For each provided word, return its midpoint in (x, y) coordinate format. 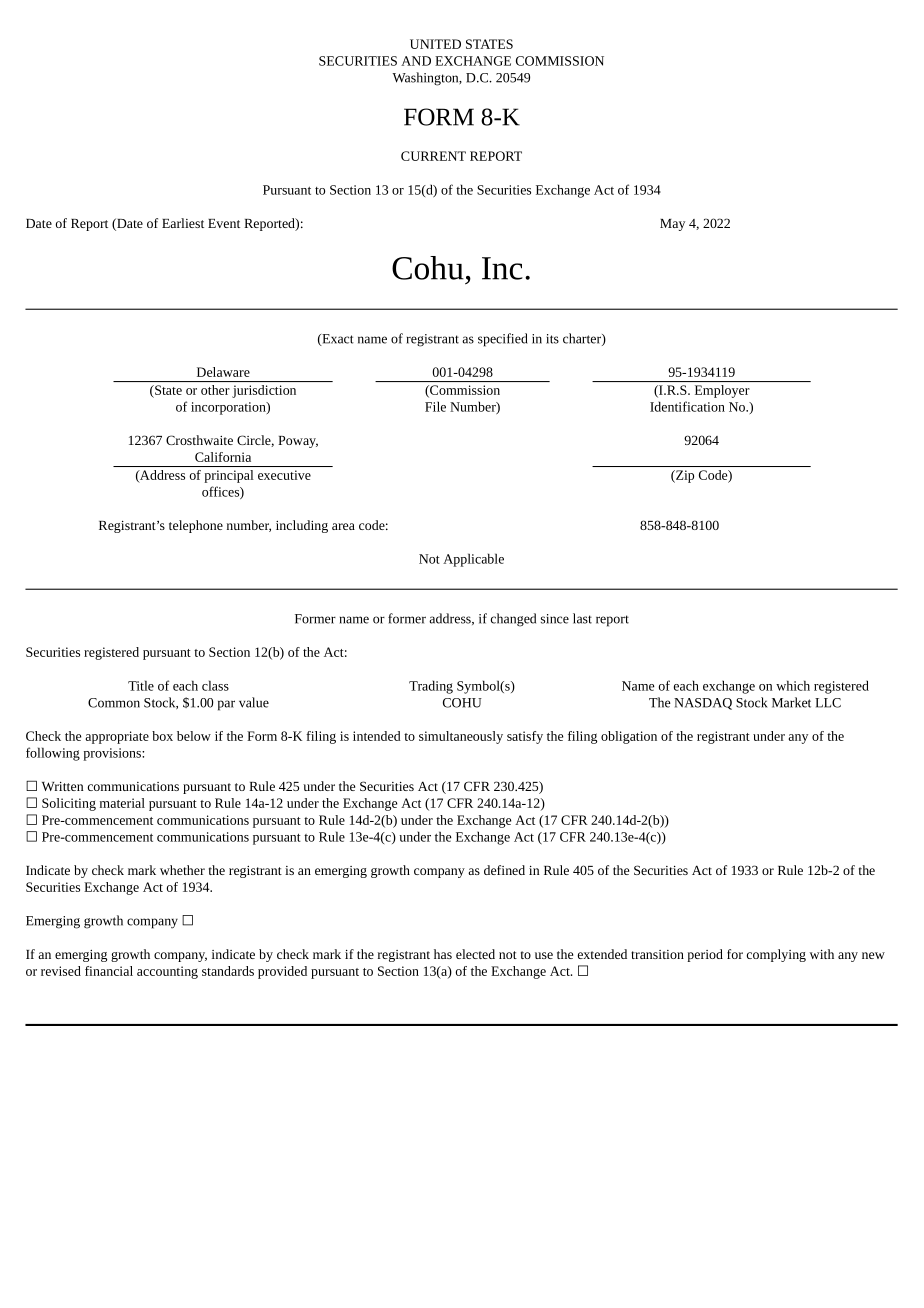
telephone (196, 526)
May (672, 225)
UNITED (435, 44)
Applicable (473, 560)
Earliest (183, 223)
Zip (684, 476)
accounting (167, 972)
